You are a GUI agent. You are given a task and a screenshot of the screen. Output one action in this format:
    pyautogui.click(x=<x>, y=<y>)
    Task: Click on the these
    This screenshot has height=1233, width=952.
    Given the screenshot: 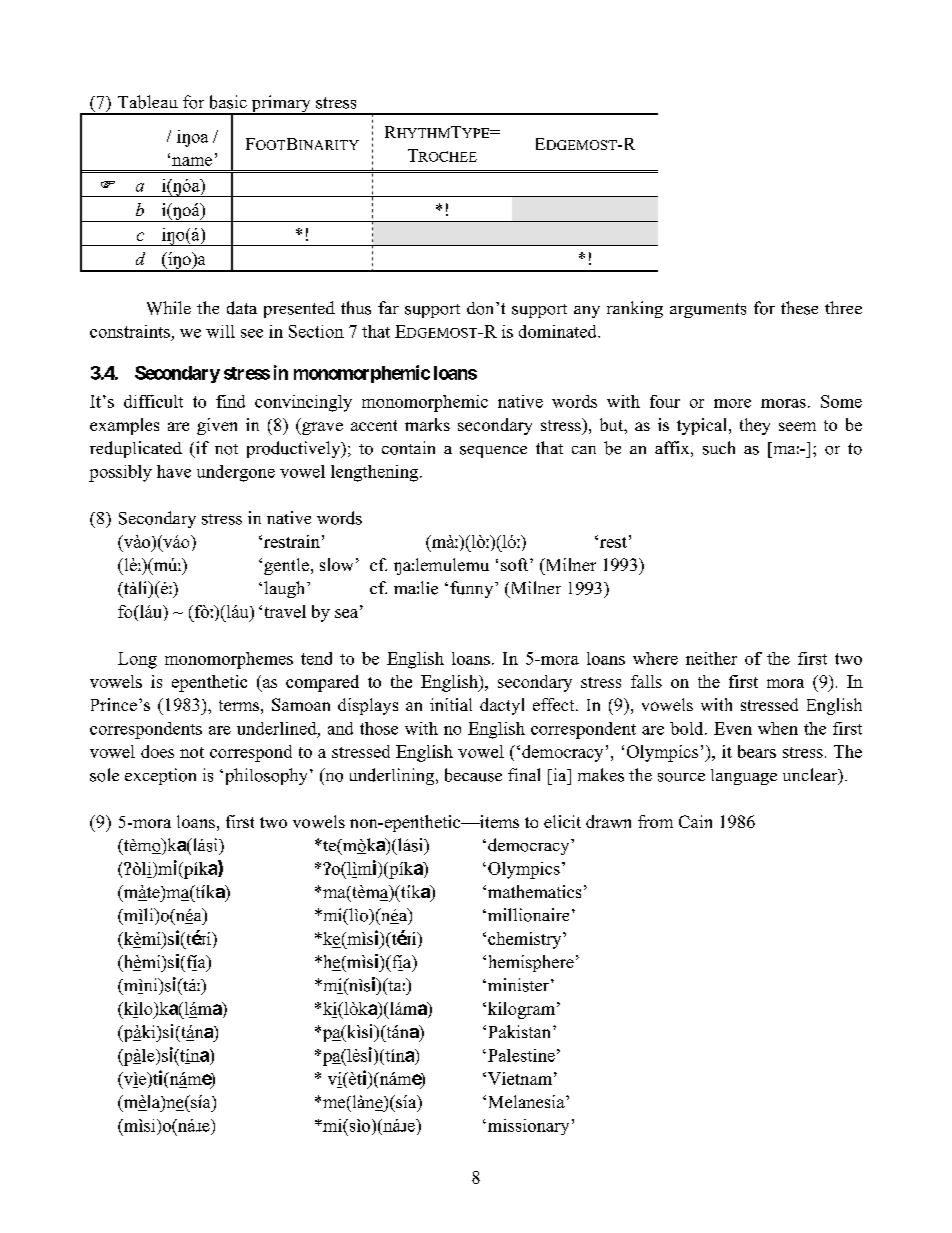 What is the action you would take?
    pyautogui.click(x=799, y=308)
